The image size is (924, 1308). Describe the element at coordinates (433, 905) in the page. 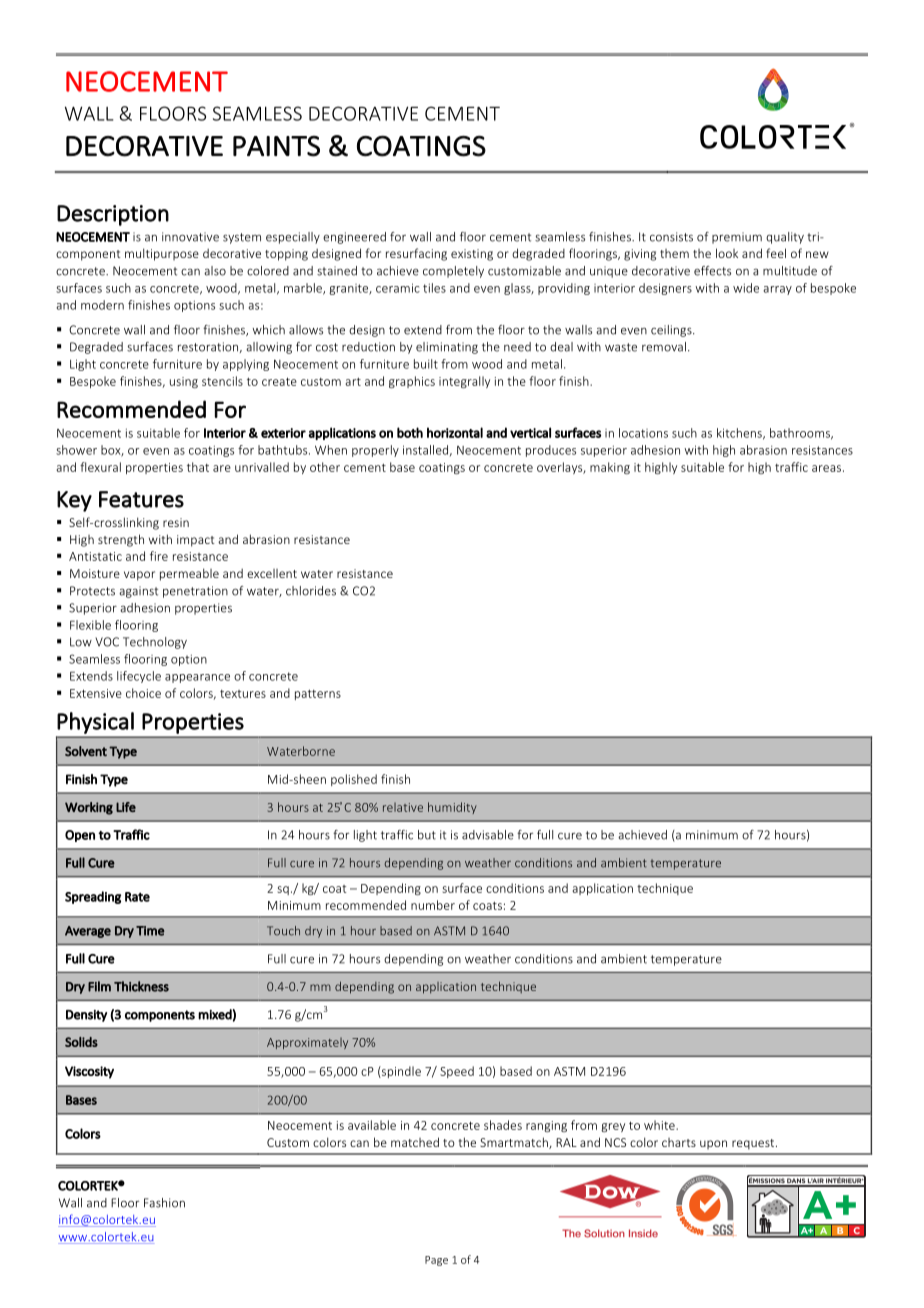

I see `number` at that location.
